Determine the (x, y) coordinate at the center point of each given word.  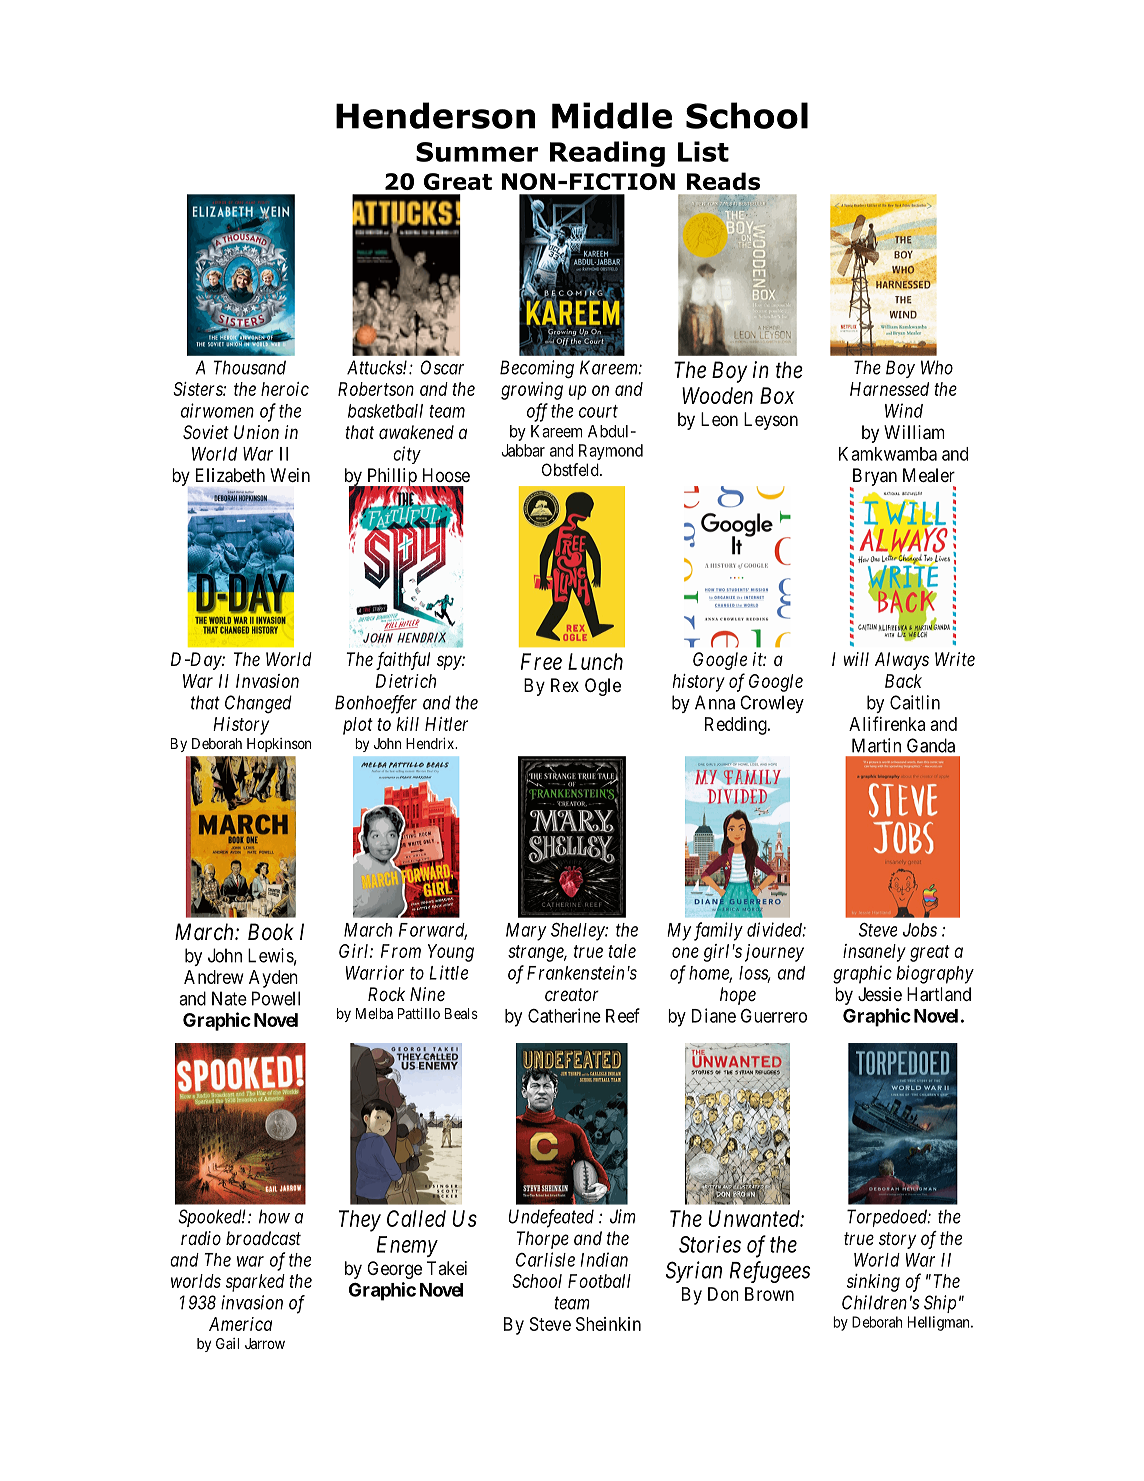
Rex (565, 685)
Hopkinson (279, 745)
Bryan (873, 478)
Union (256, 432)
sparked (255, 1283)
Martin (876, 745)
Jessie (880, 994)
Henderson (435, 115)
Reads (723, 181)
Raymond (611, 452)
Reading (607, 154)
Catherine (564, 1015)
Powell (276, 998)
